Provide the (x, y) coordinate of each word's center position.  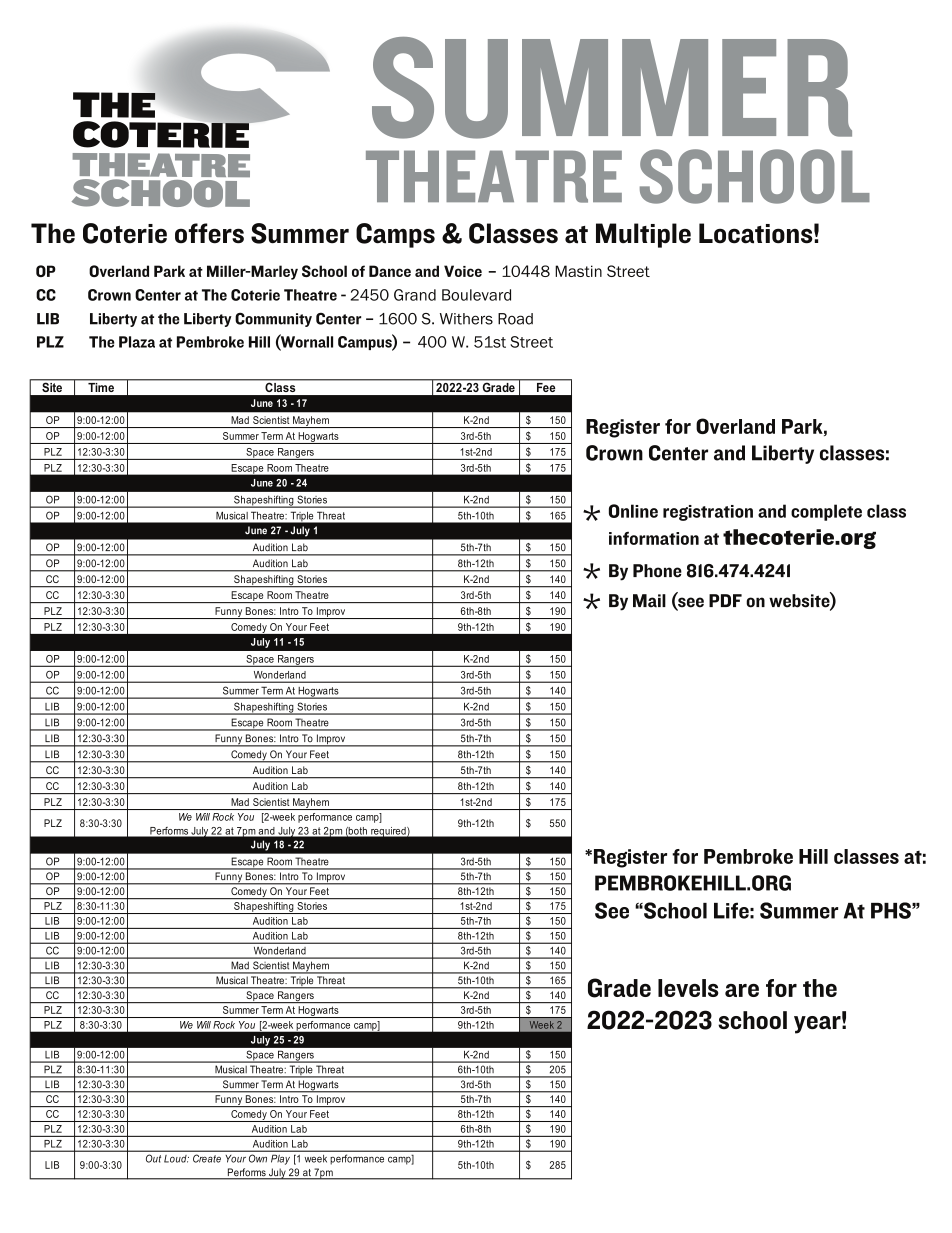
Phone (657, 571)
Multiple (643, 235)
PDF (725, 600)
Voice (463, 271)
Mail (649, 601)
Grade (619, 988)
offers (209, 233)
